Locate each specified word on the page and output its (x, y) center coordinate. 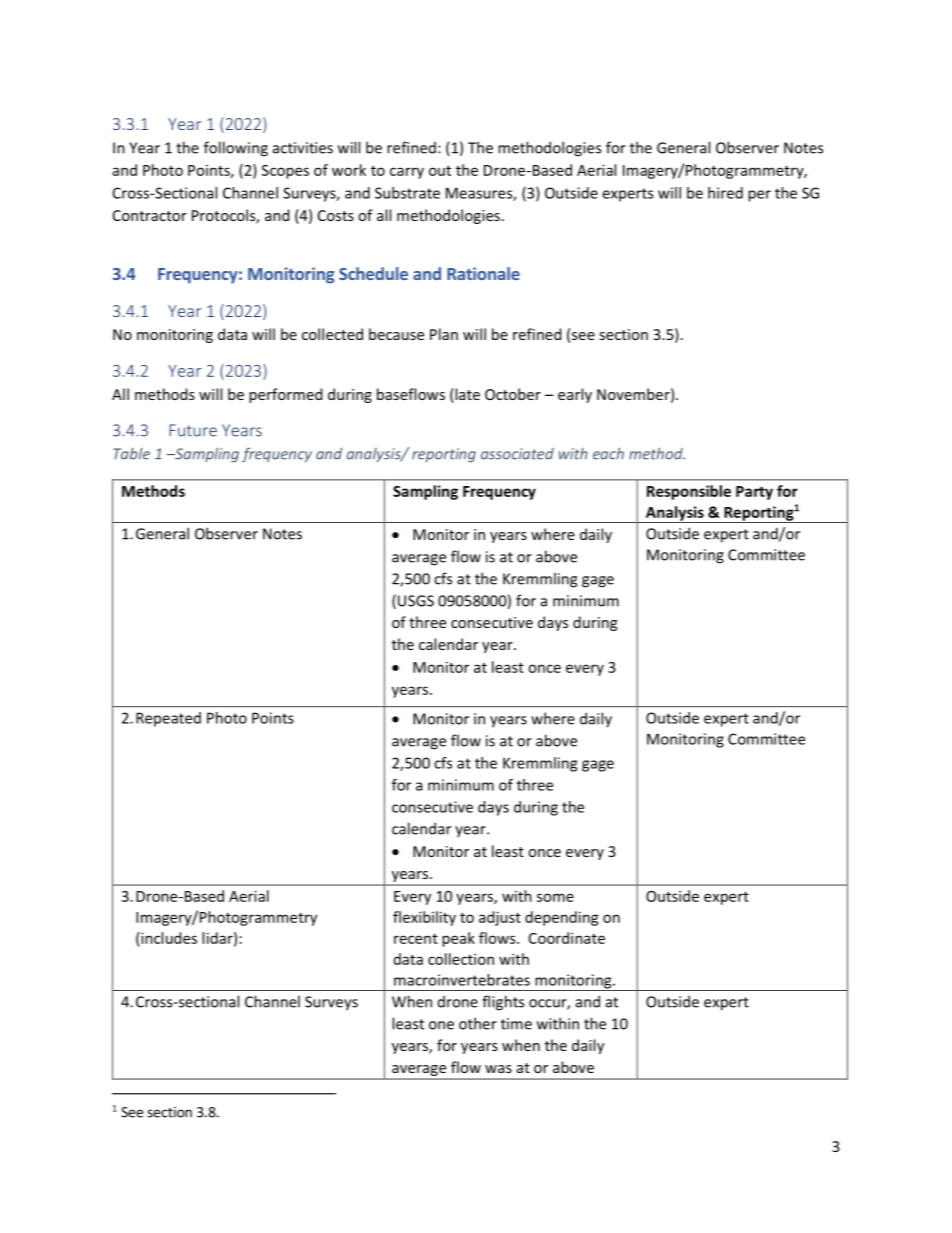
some (555, 897)
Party (754, 493)
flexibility (424, 918)
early (575, 395)
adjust (500, 918)
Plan (444, 334)
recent (416, 939)
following (236, 149)
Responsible (689, 492)
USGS (416, 601)
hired (725, 193)
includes (168, 938)
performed (285, 395)
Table (131, 454)
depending (562, 918)
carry (407, 173)
